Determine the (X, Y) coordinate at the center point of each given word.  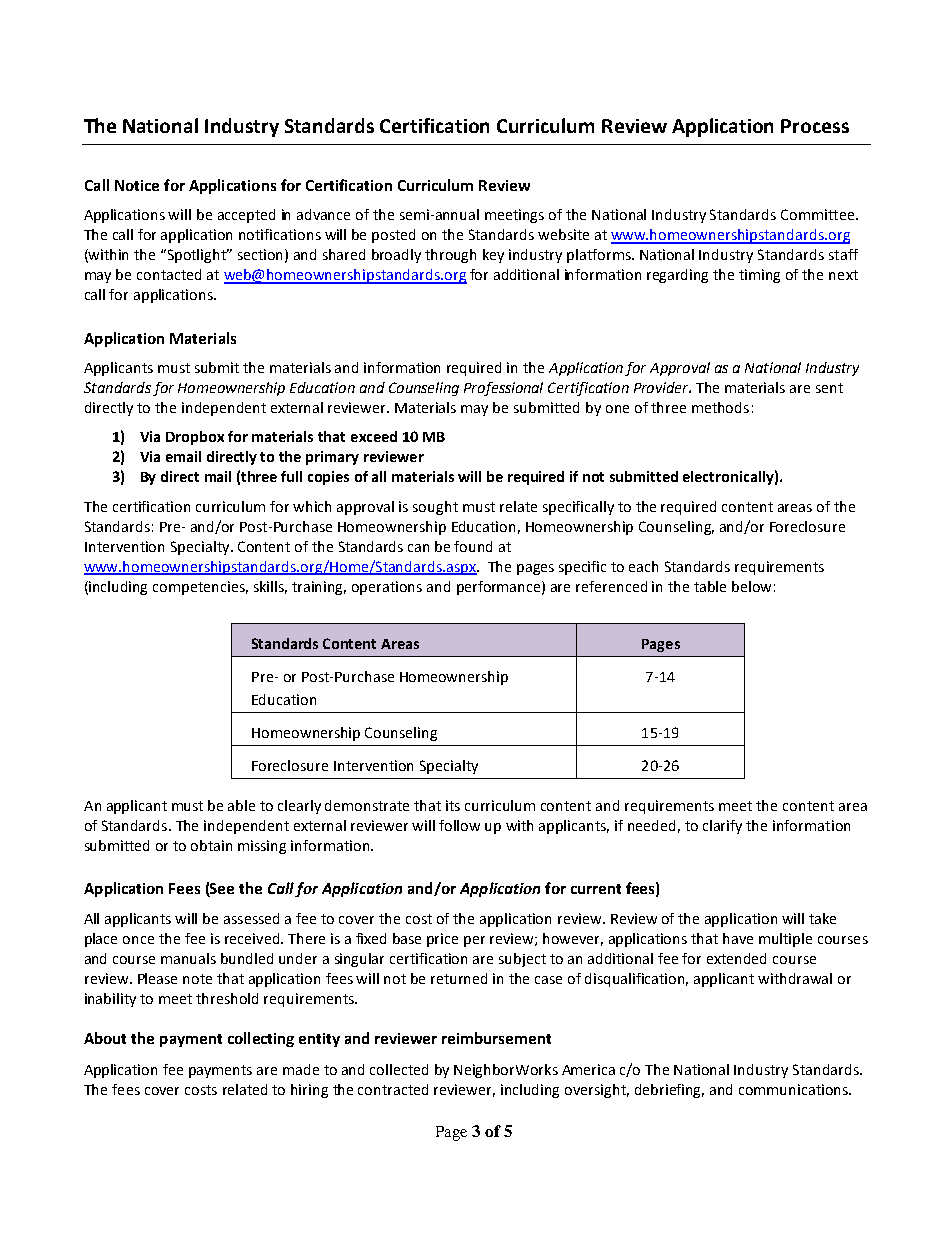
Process (815, 126)
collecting (261, 1039)
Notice (137, 185)
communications (794, 1089)
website (563, 234)
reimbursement (496, 1038)
